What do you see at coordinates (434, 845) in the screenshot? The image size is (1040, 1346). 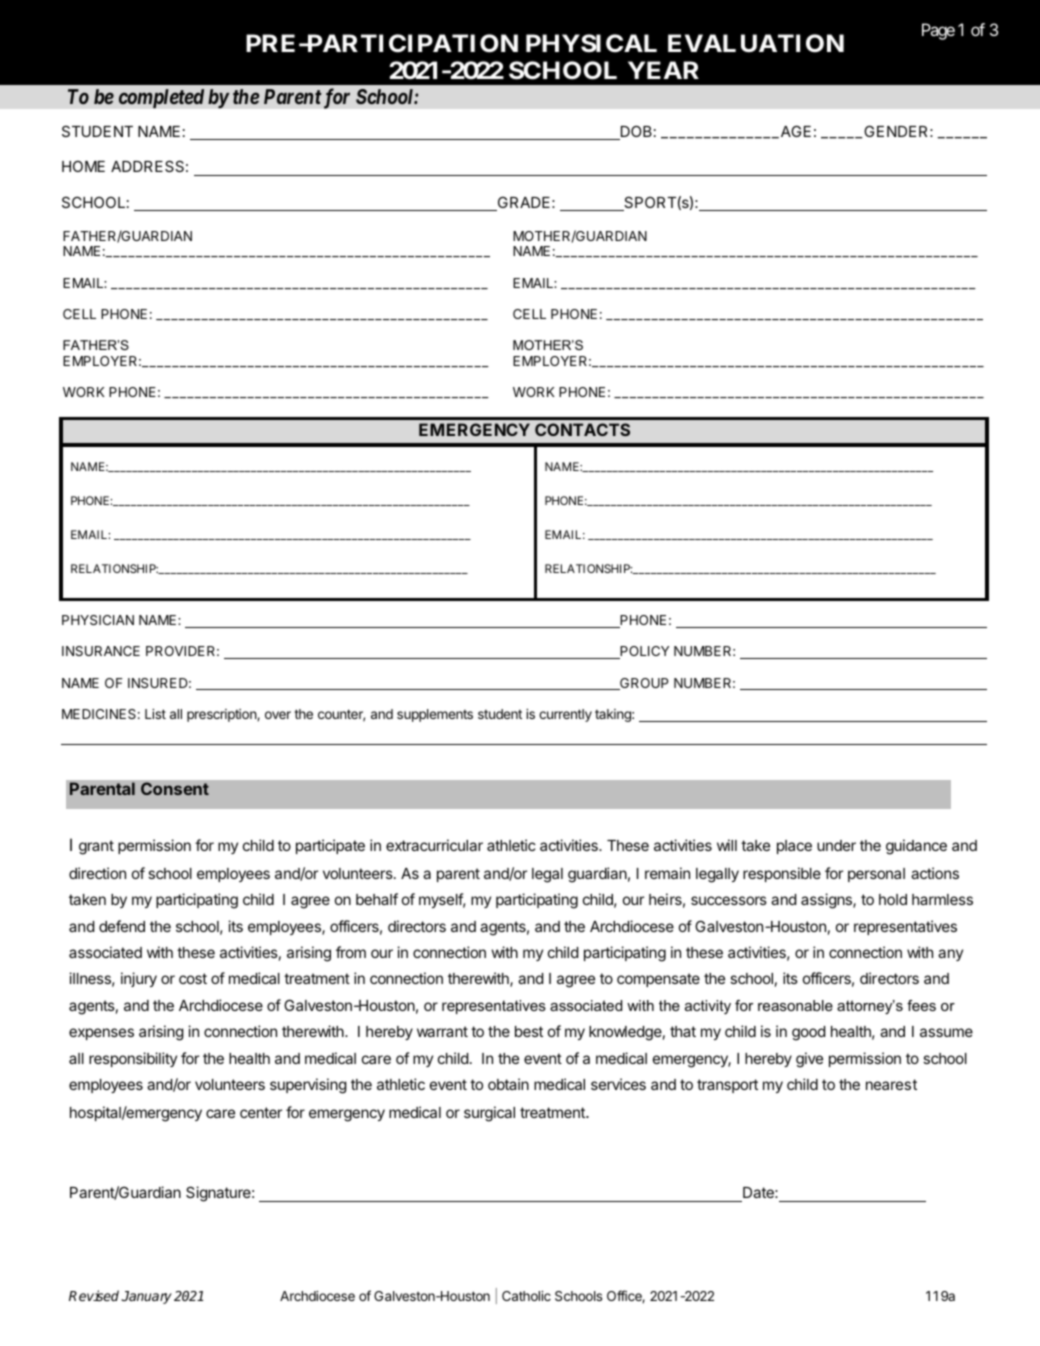 I see `extracurricular` at bounding box center [434, 845].
